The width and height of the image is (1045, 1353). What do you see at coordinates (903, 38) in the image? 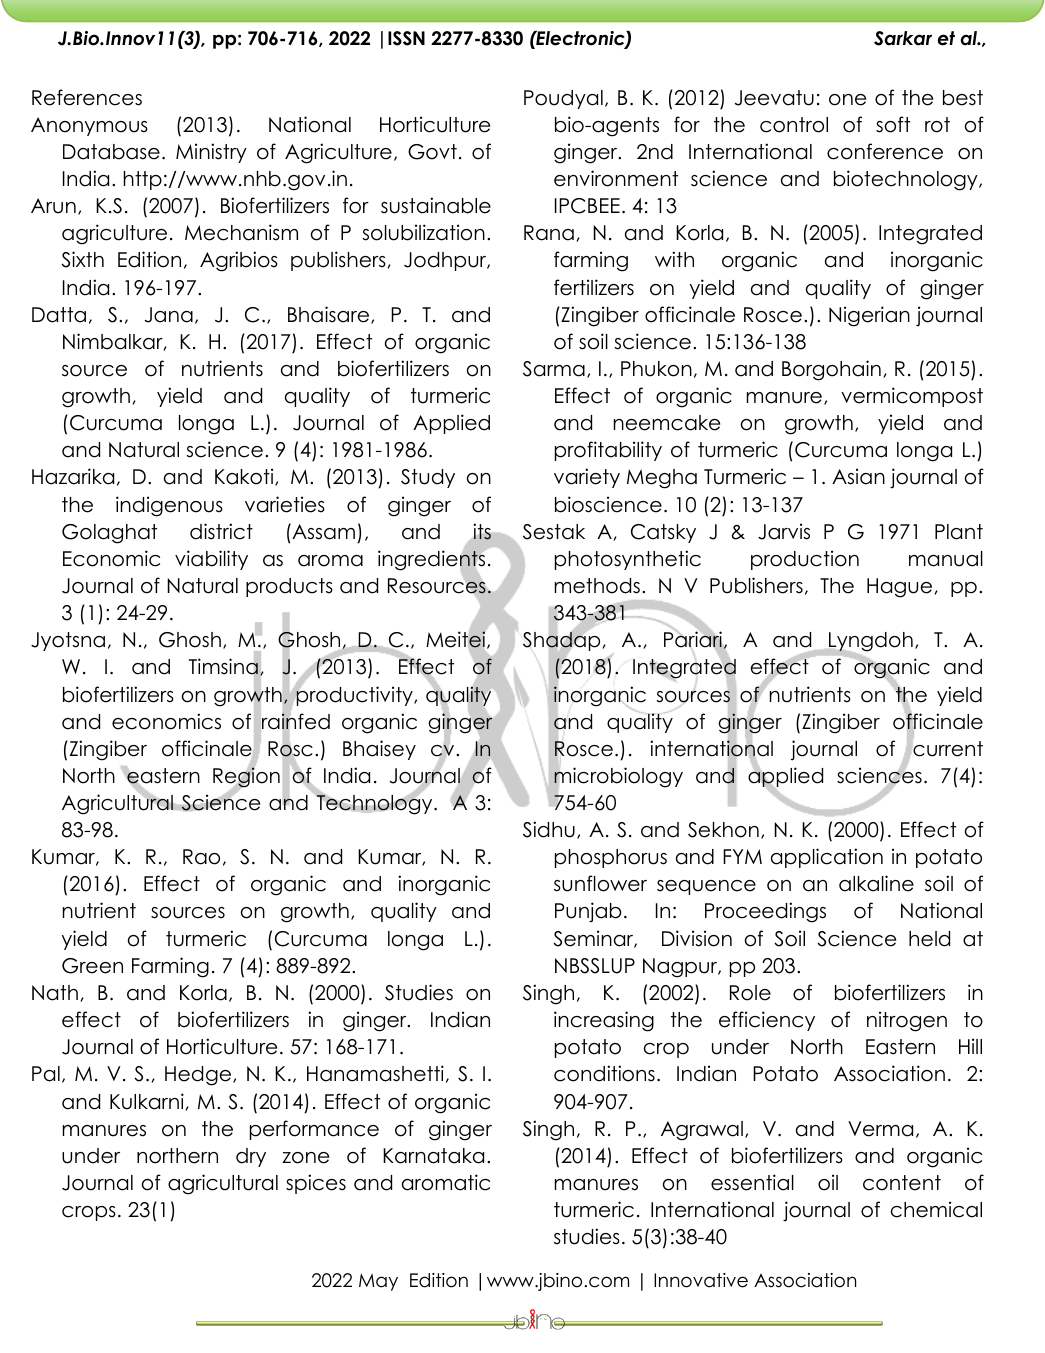
I see `Sarkar` at bounding box center [903, 38].
